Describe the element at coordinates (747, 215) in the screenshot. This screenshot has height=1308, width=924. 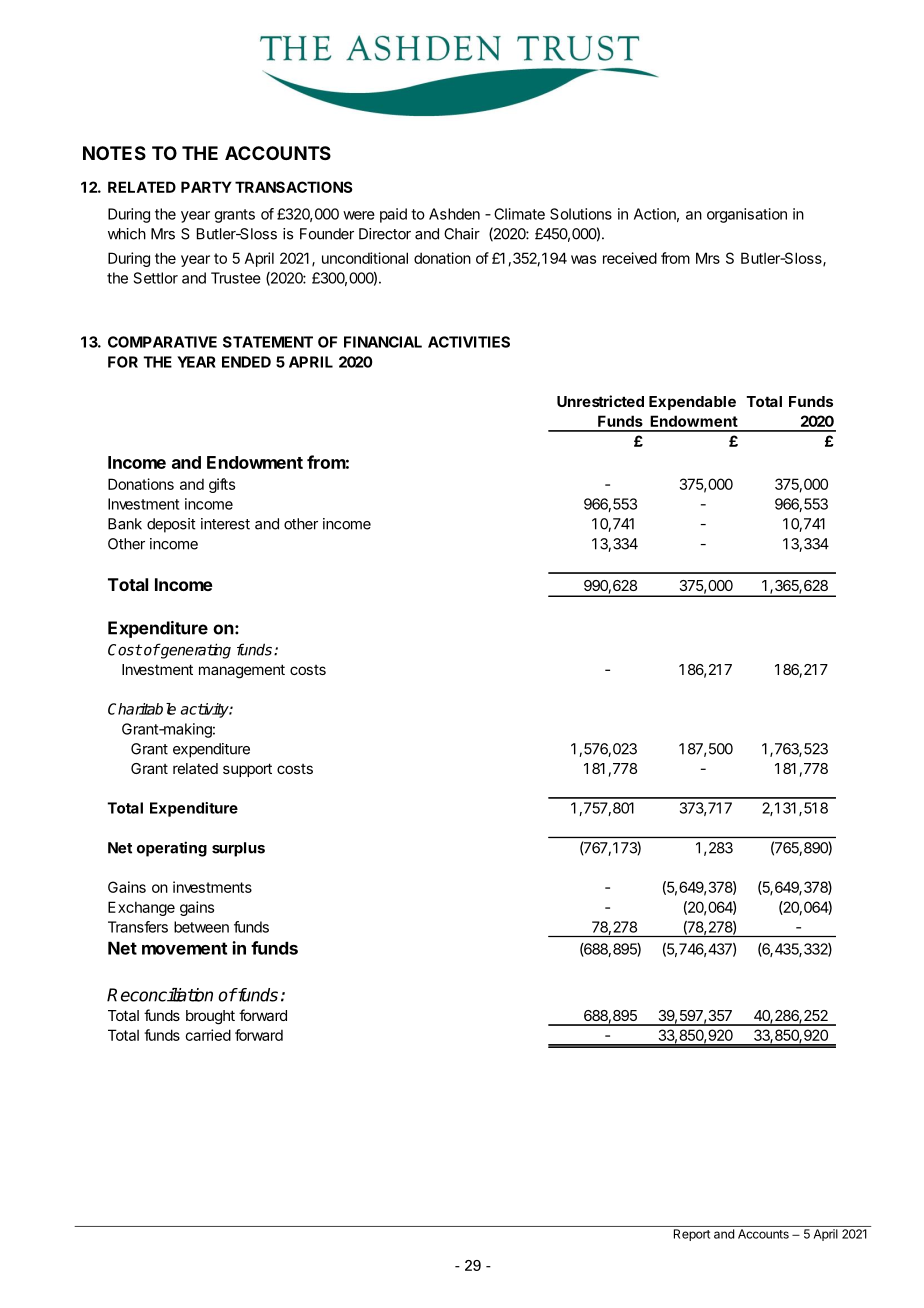
I see `organisation` at that location.
